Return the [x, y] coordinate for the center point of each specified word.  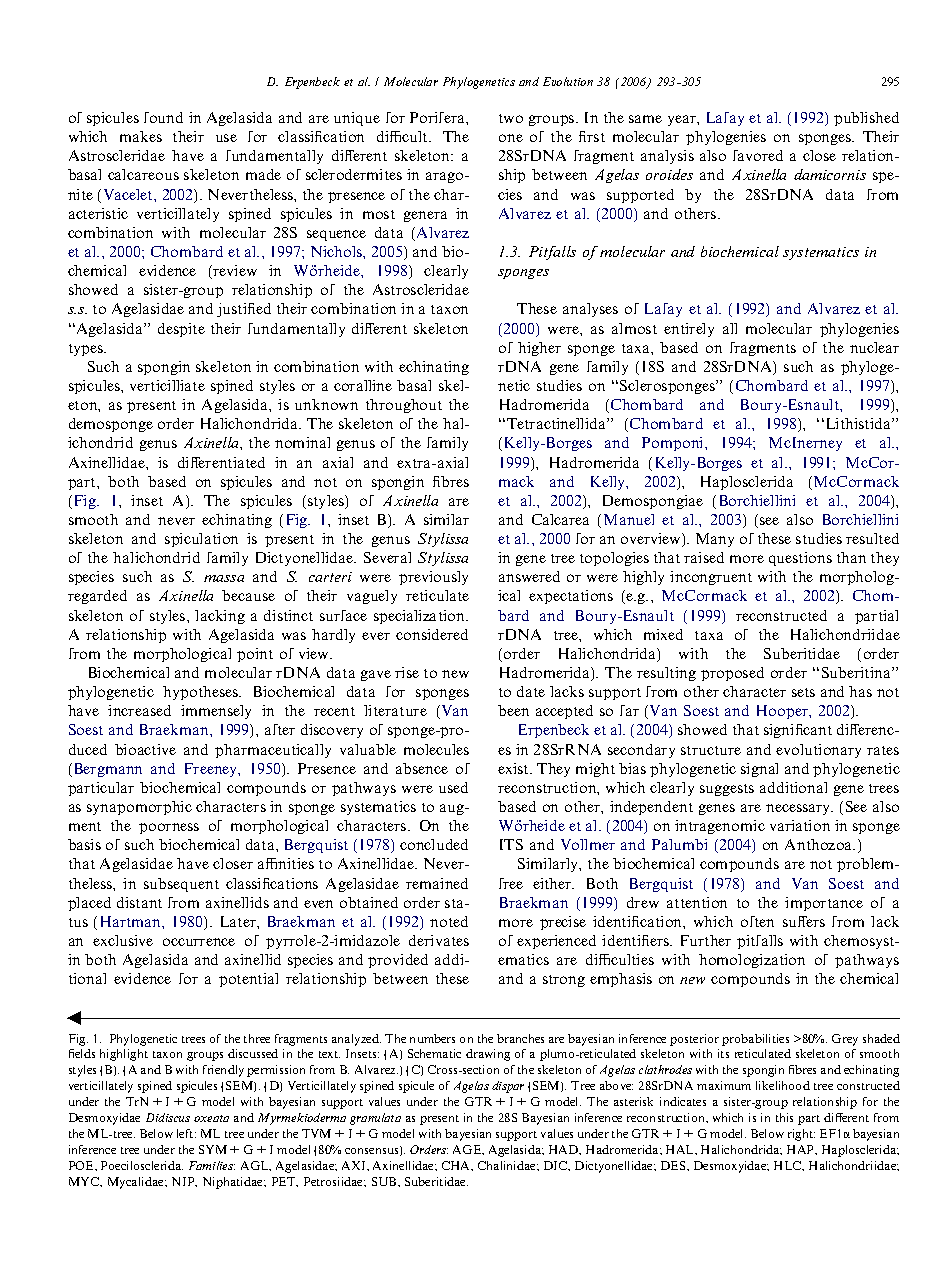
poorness [169, 828]
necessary [799, 809]
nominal [302, 442]
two [511, 118]
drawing [488, 1055]
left [186, 1133]
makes [141, 136]
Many [715, 540]
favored [758, 155]
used [453, 787]
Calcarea [560, 519]
